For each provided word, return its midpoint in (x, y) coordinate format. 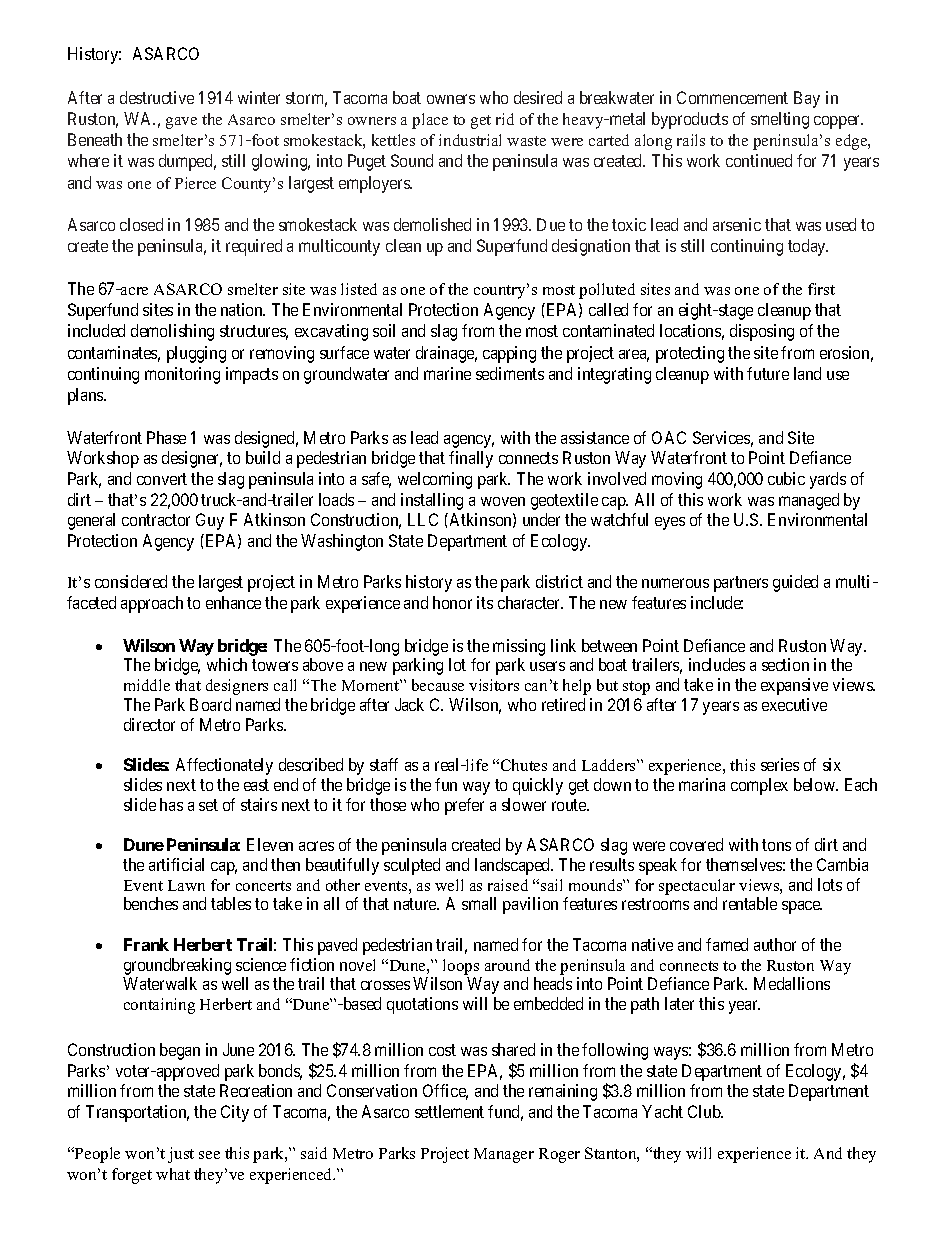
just (181, 1155)
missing (519, 647)
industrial (470, 140)
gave (181, 123)
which (227, 664)
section (785, 664)
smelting (780, 120)
